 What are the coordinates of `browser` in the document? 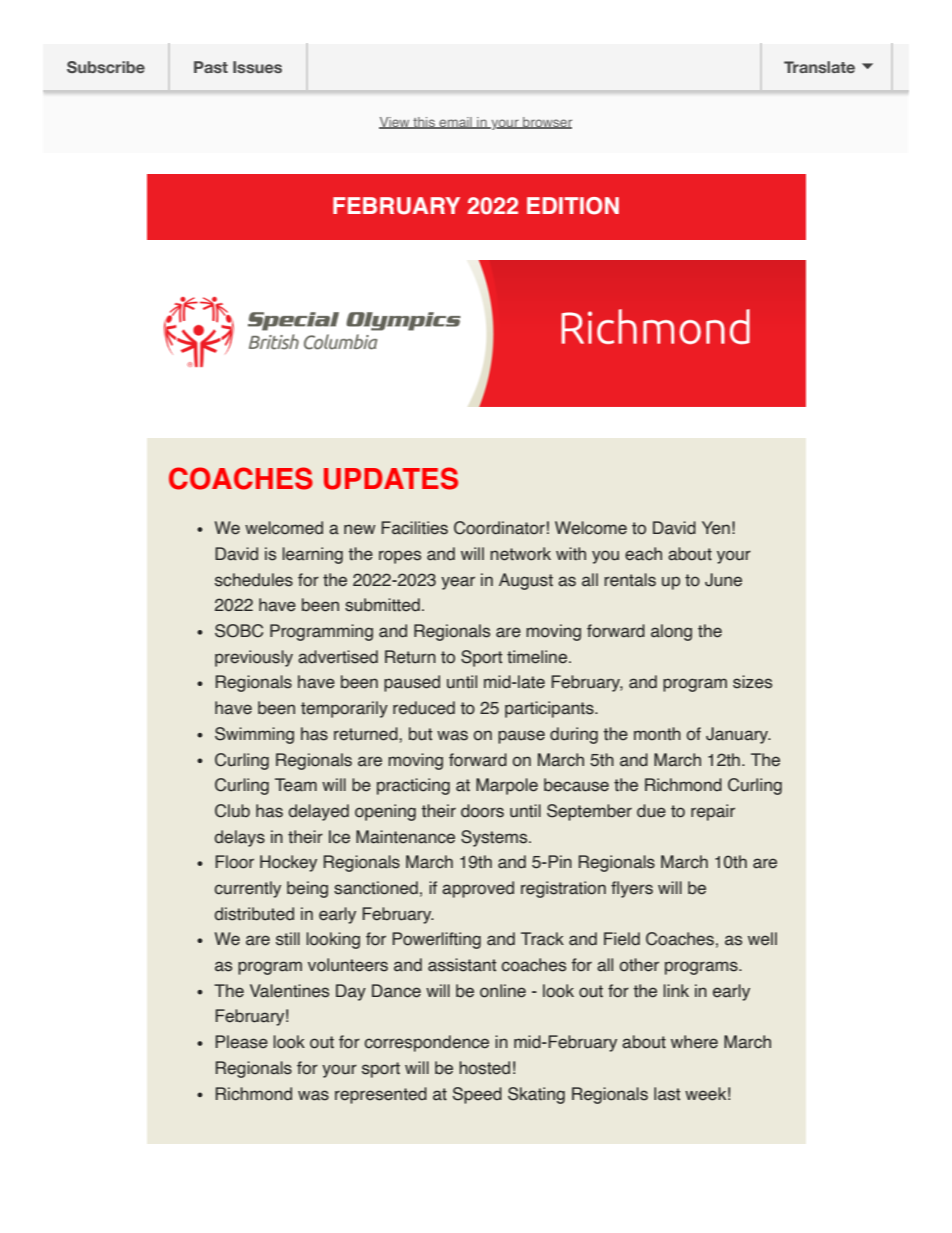 It's located at (546, 123).
